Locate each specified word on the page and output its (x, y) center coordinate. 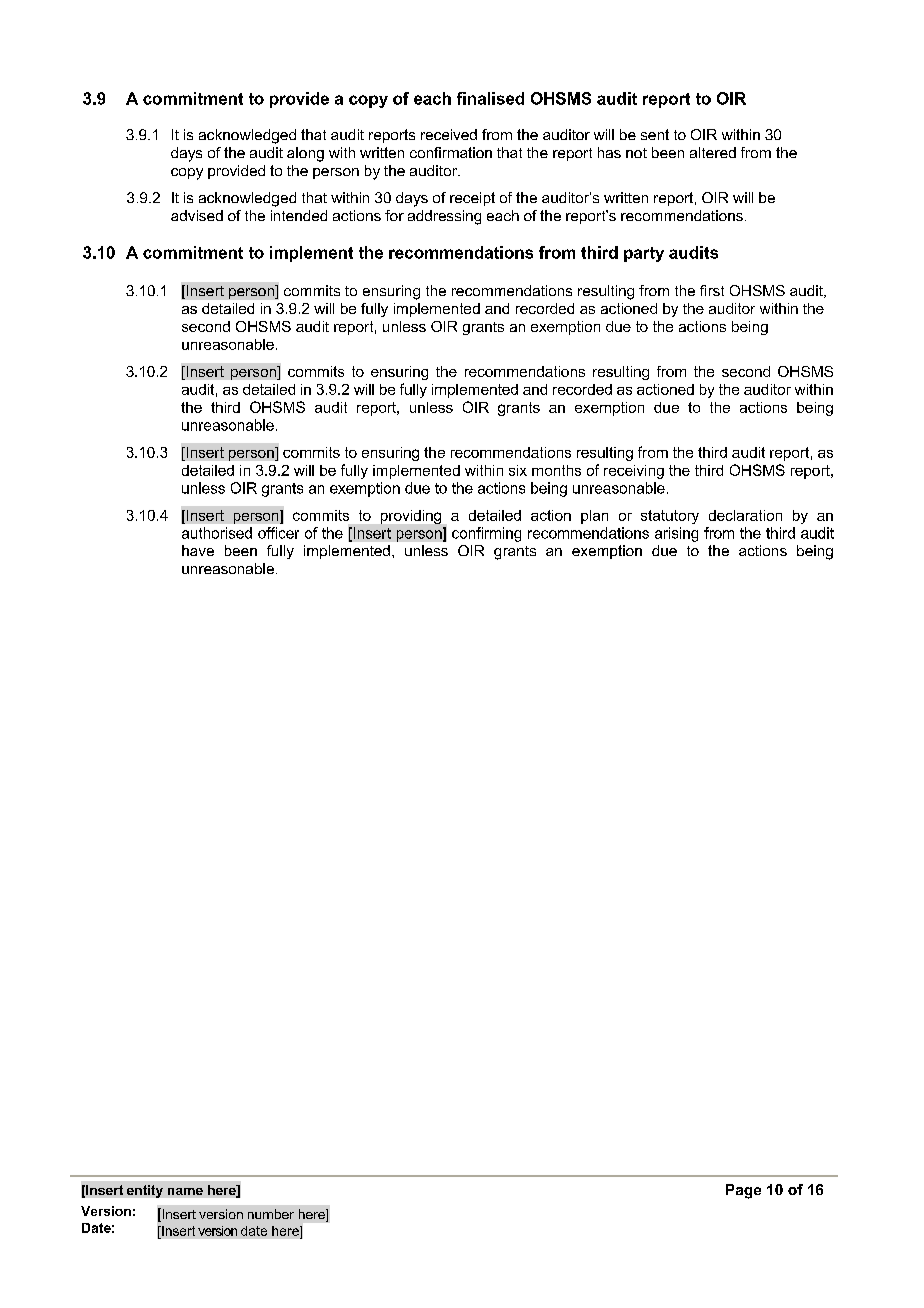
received (449, 134)
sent (655, 134)
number (271, 1214)
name (185, 1191)
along (305, 154)
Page (743, 1191)
